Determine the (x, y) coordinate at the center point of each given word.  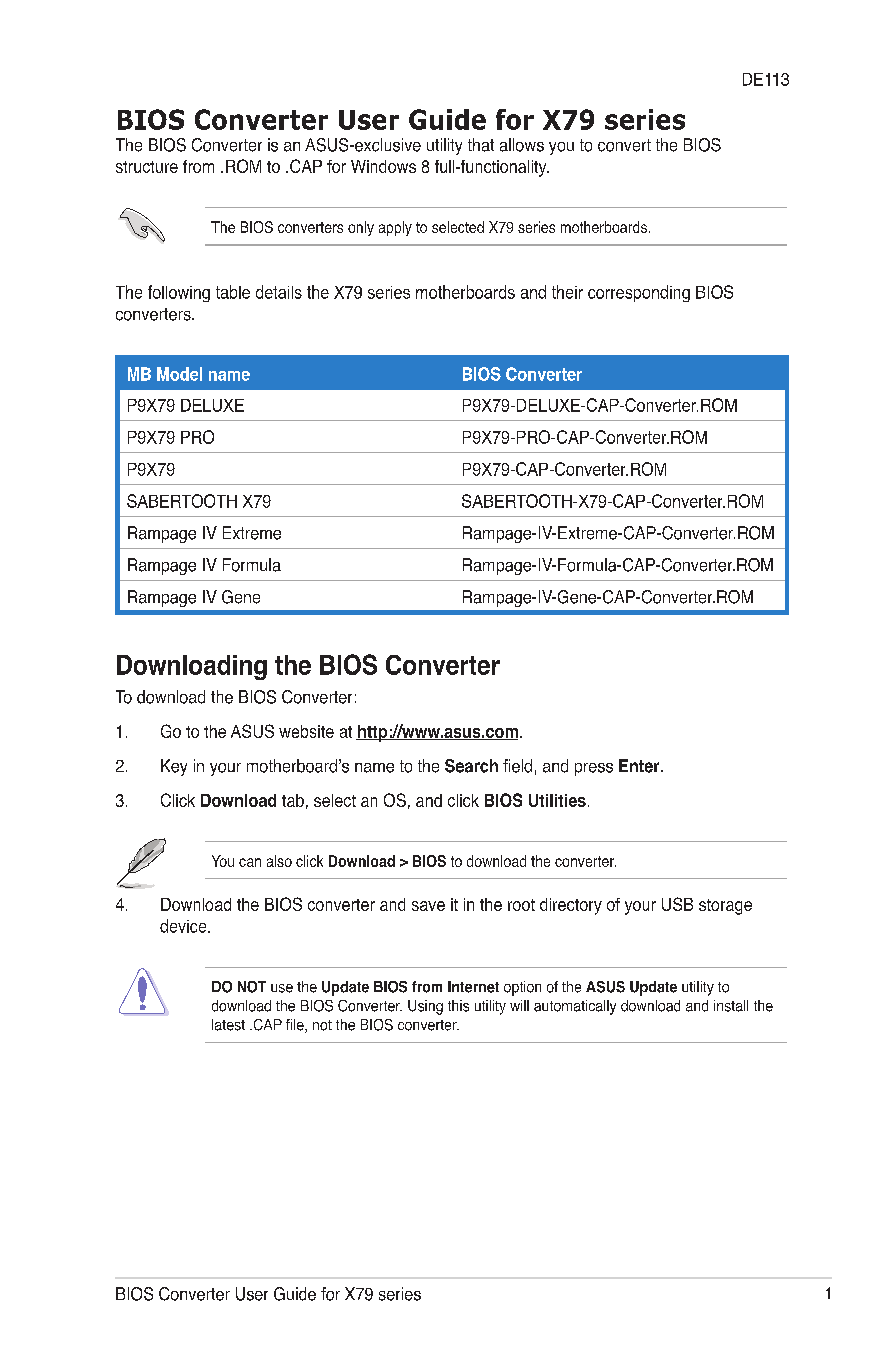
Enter (640, 766)
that (481, 145)
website (306, 731)
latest (228, 1025)
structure (147, 167)
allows (522, 145)
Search (471, 766)
